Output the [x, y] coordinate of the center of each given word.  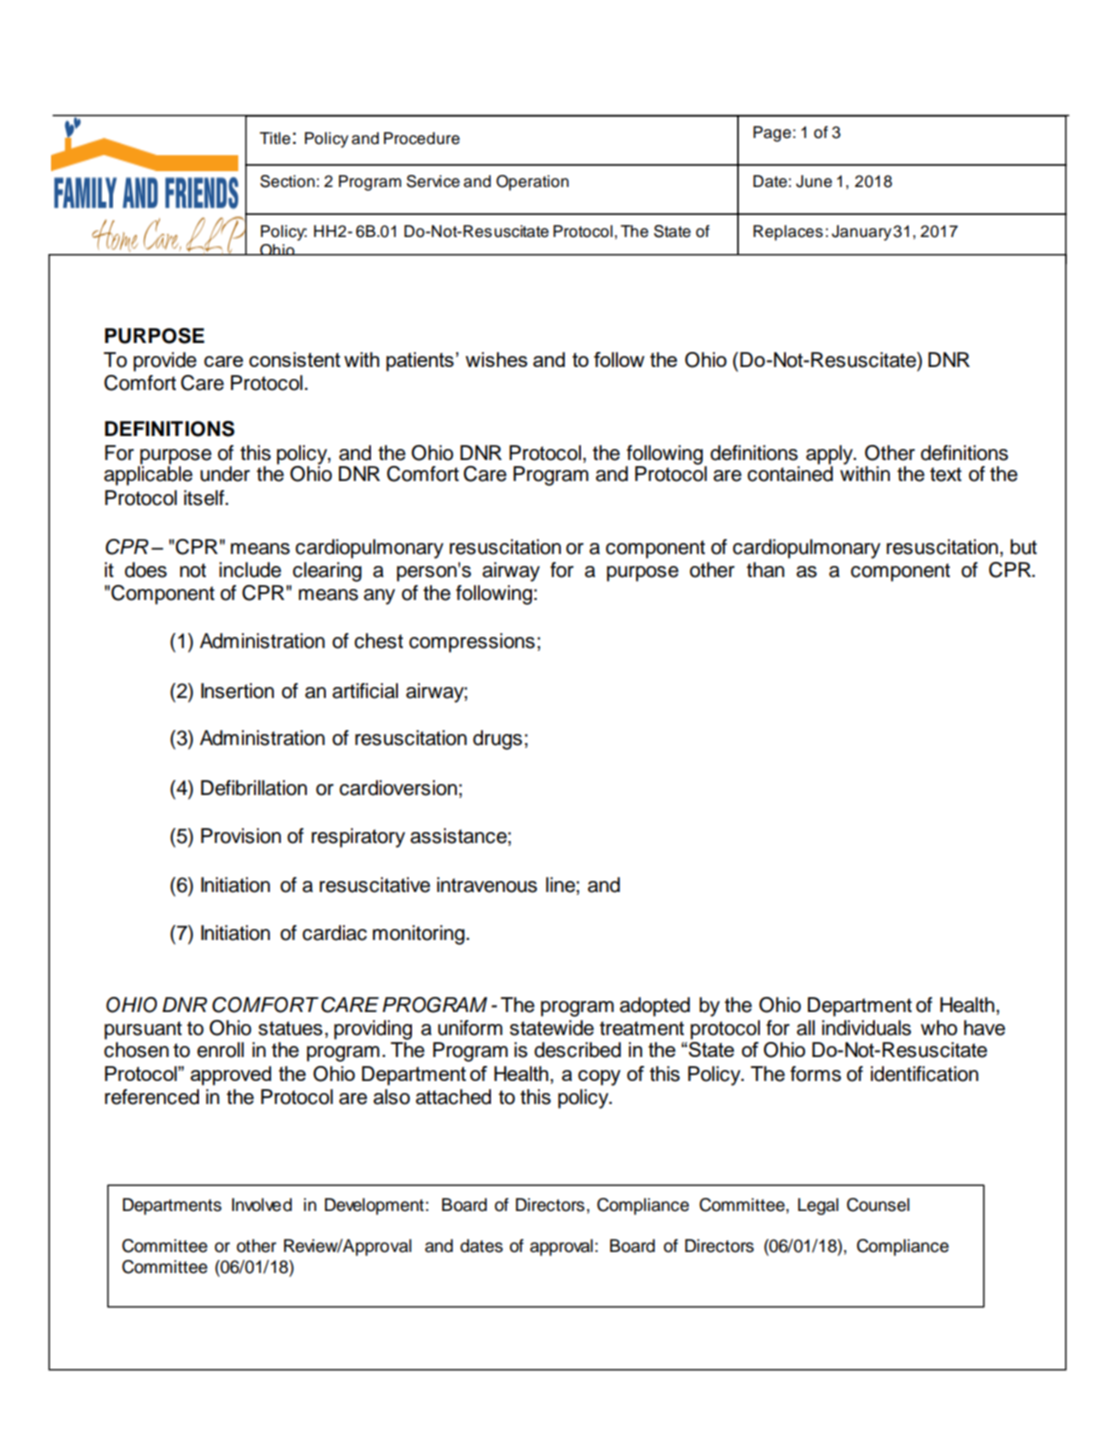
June [814, 181]
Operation [532, 183]
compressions [472, 643]
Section [287, 181]
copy [599, 1078]
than [765, 570]
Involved [262, 1205]
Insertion [237, 691]
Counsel [878, 1205]
